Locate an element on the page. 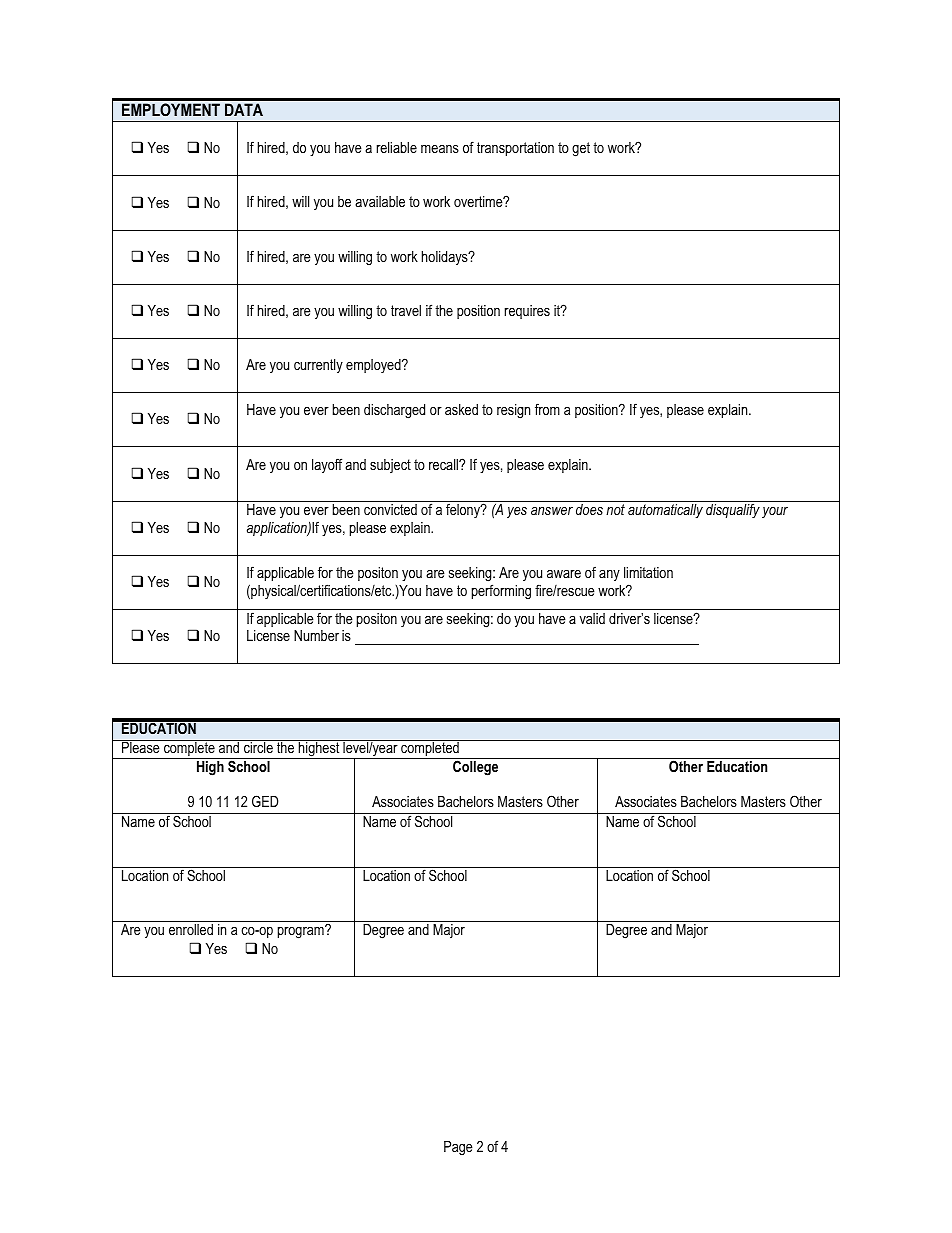  get is located at coordinates (581, 149).
